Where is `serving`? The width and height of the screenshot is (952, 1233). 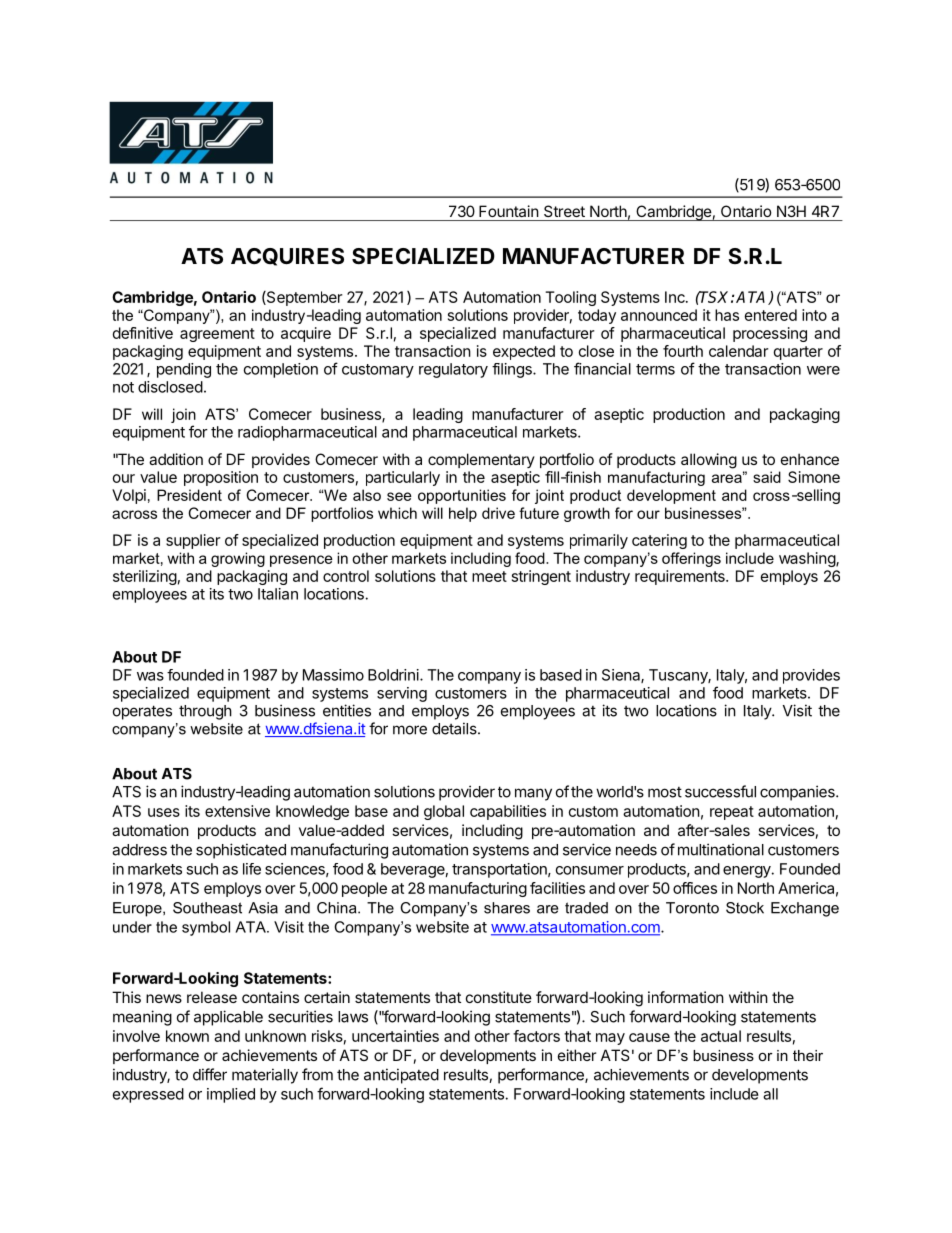
serving is located at coordinates (402, 694).
